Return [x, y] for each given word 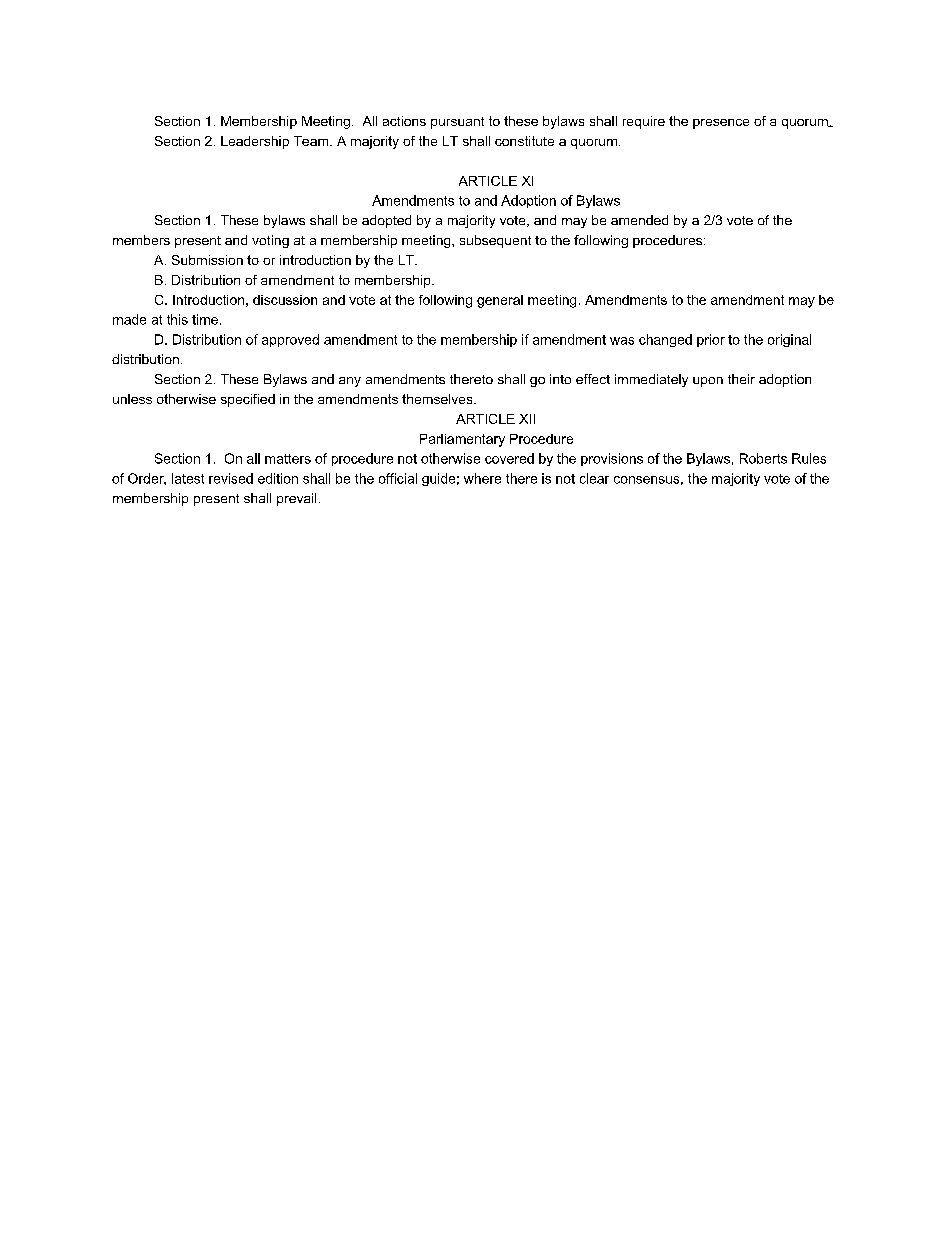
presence [721, 124]
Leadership [255, 142]
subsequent [495, 241]
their [741, 379]
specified [248, 400]
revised [231, 478]
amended [639, 220]
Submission [207, 260]
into [560, 379]
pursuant [457, 123]
